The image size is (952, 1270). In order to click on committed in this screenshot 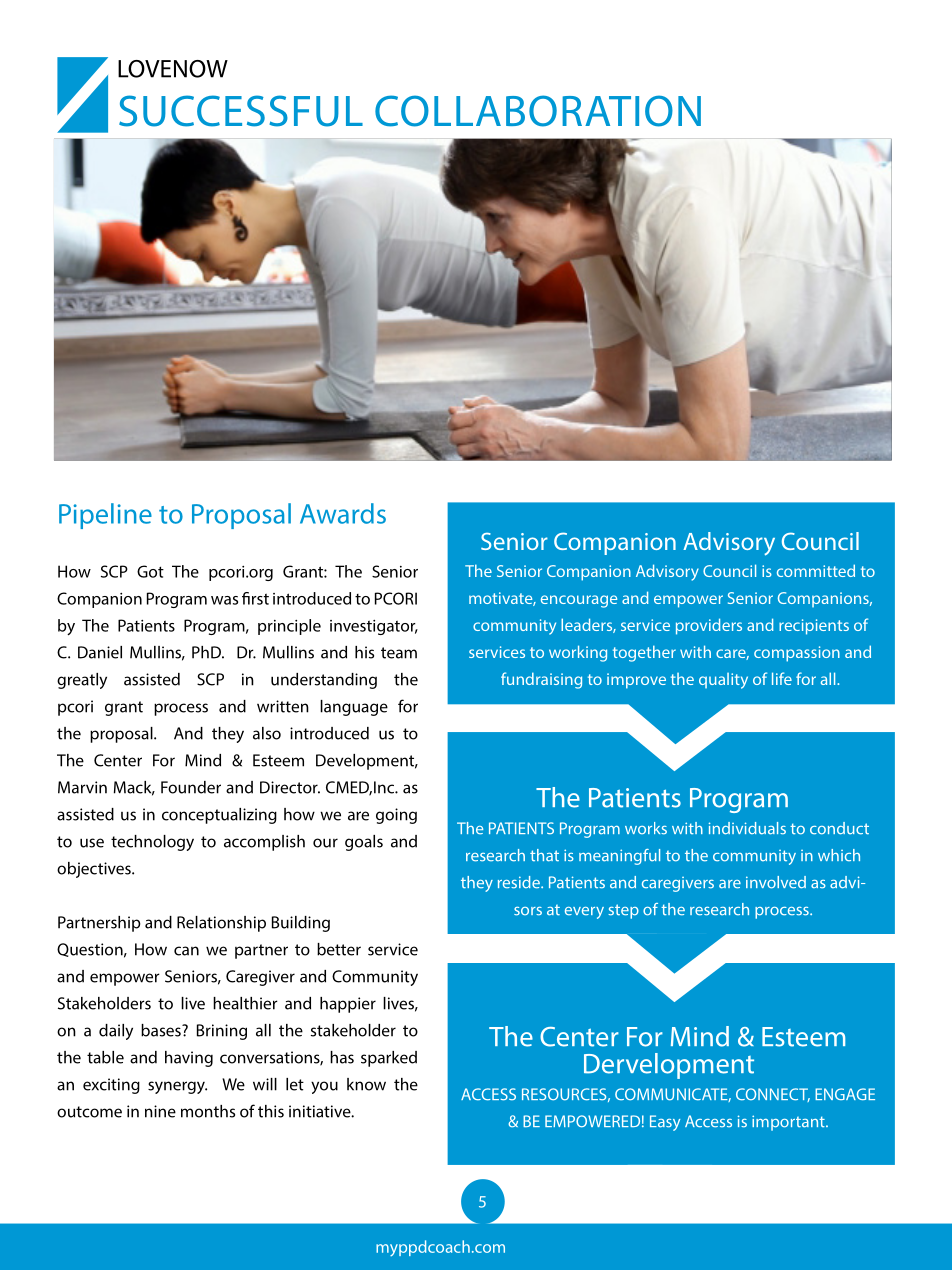, I will do `click(816, 570)`.
